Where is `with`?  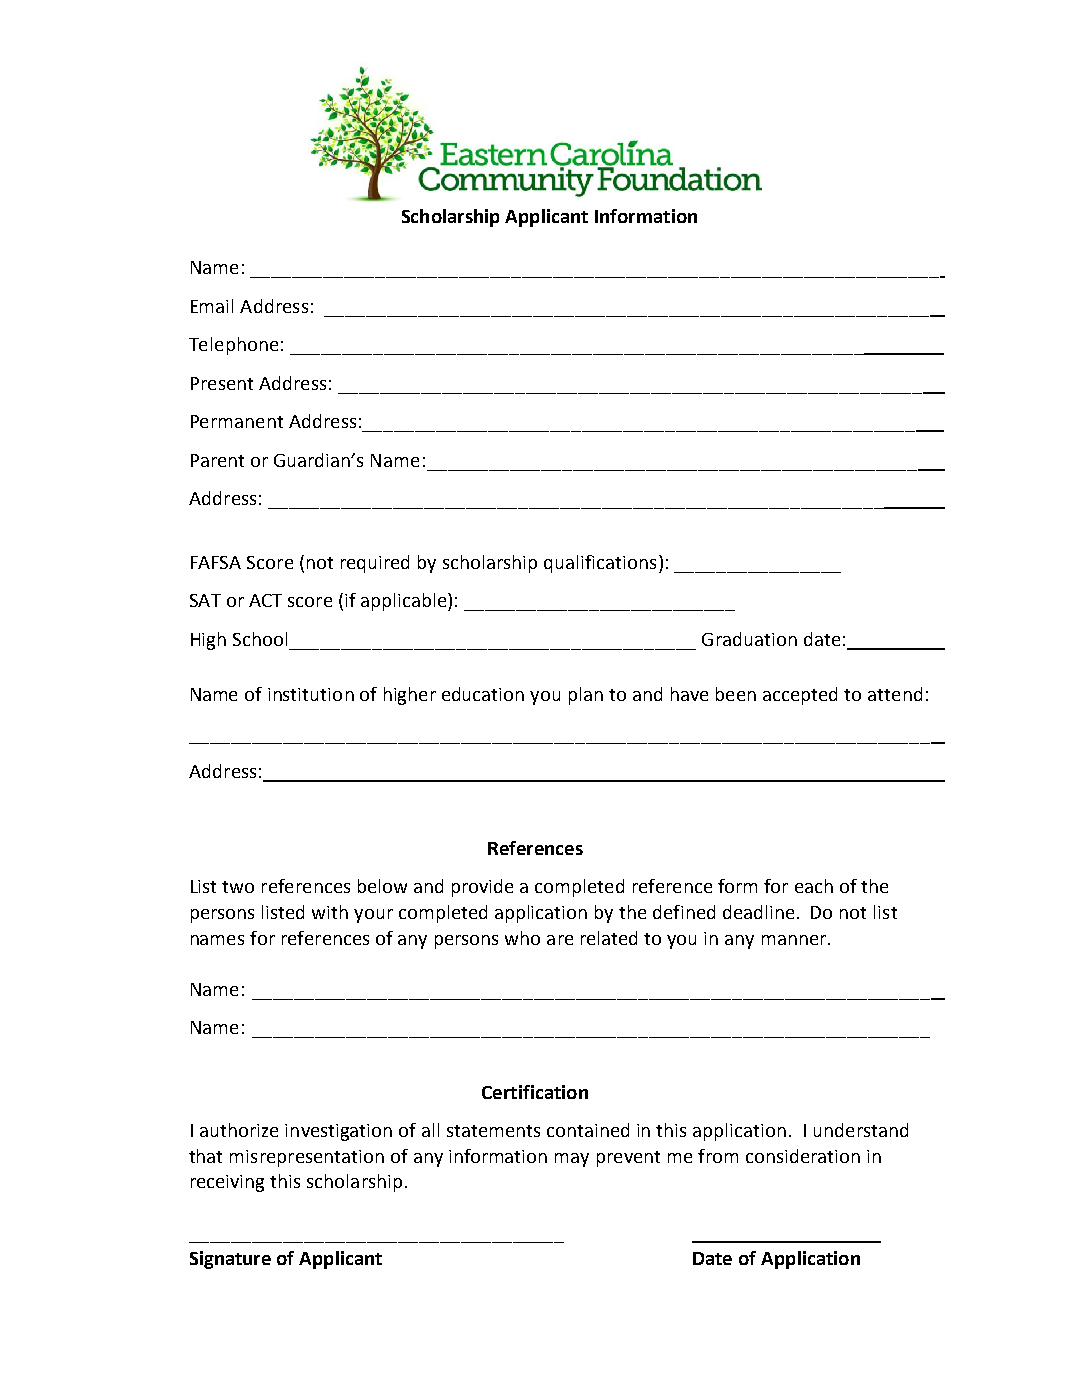
with is located at coordinates (330, 912).
